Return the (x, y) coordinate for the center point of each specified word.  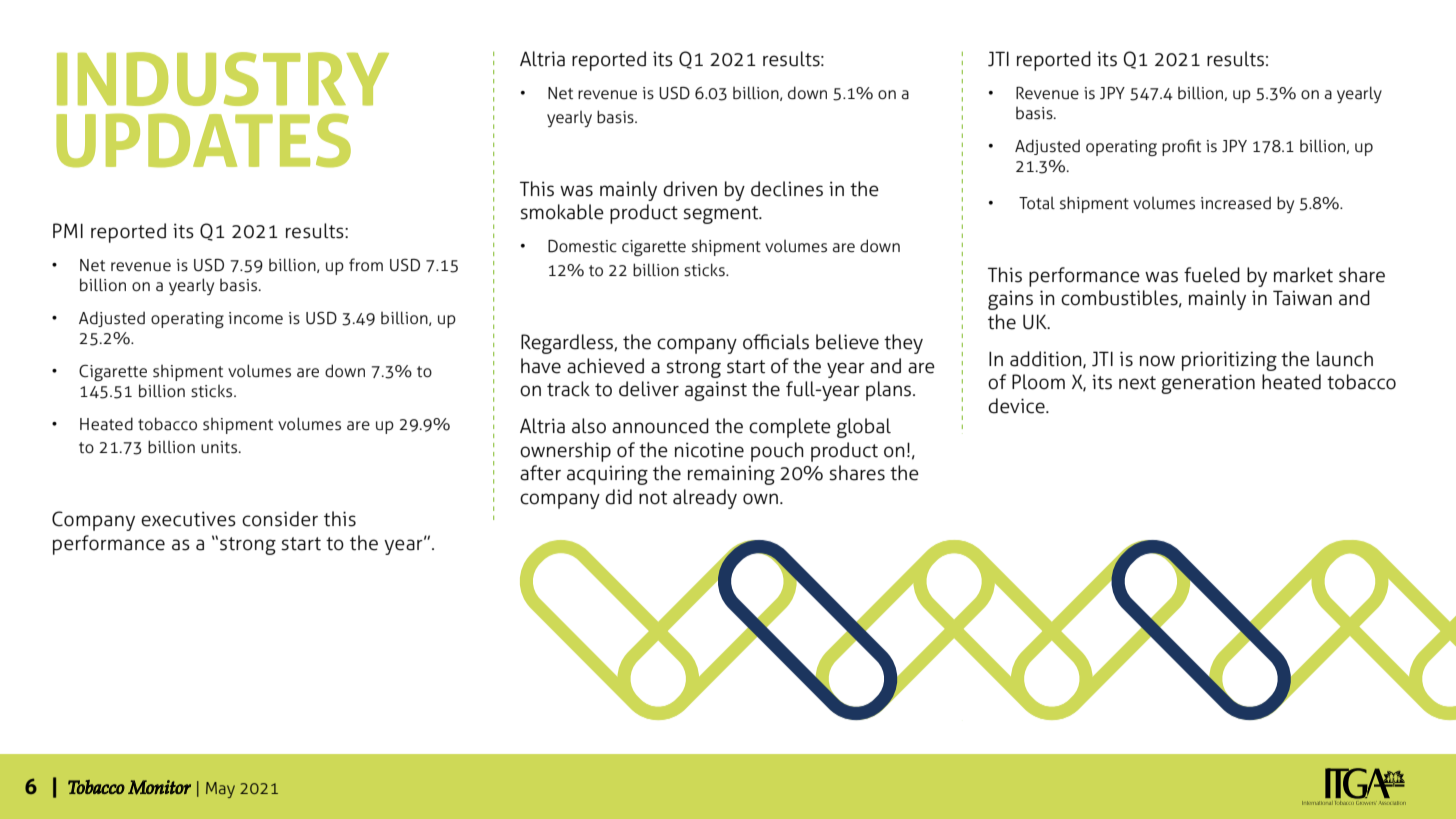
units (220, 447)
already (705, 499)
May (220, 790)
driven (690, 189)
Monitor (159, 787)
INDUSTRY (223, 79)
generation (1208, 384)
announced (660, 426)
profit (1181, 147)
